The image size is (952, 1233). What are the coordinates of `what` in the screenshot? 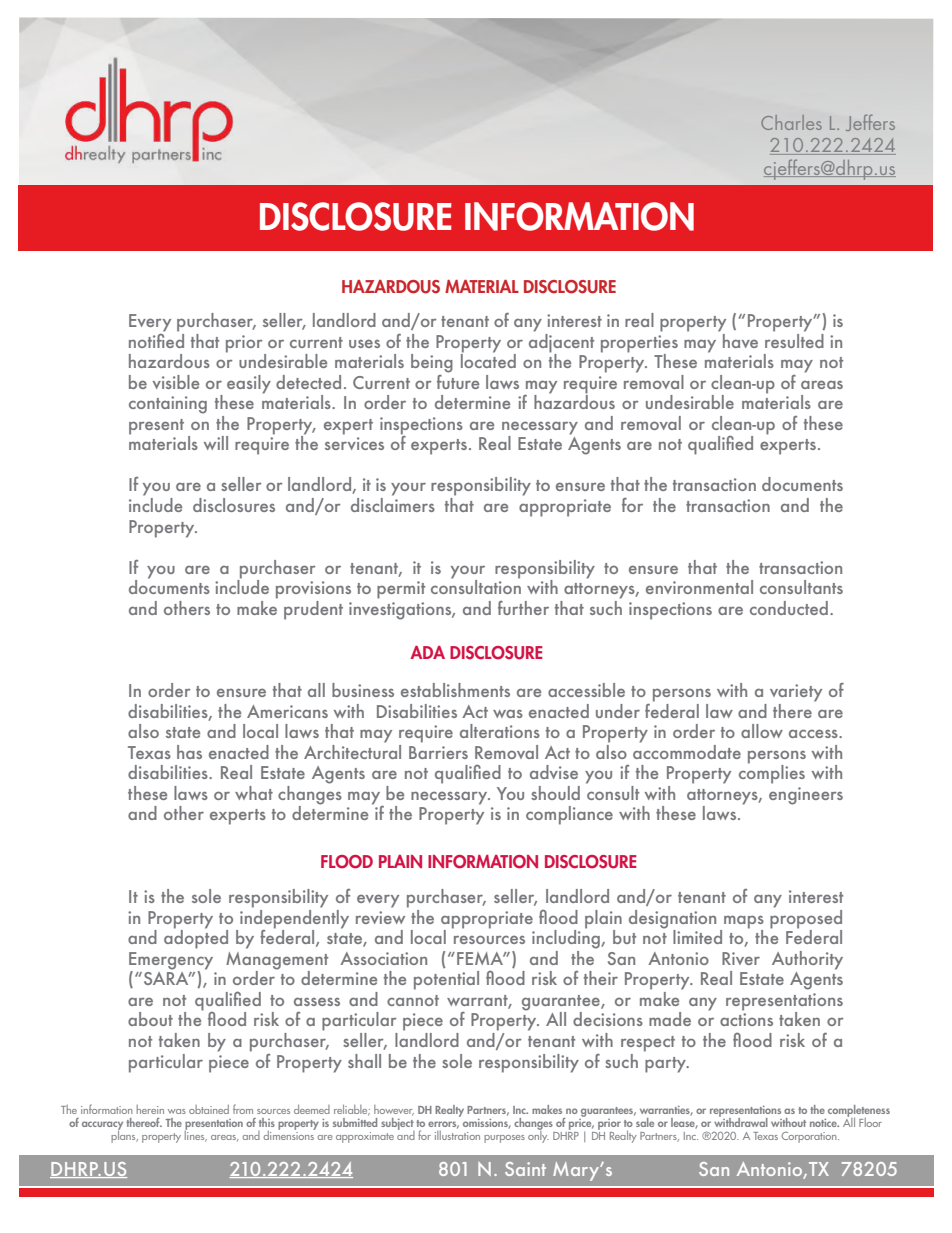 It's located at (254, 793).
